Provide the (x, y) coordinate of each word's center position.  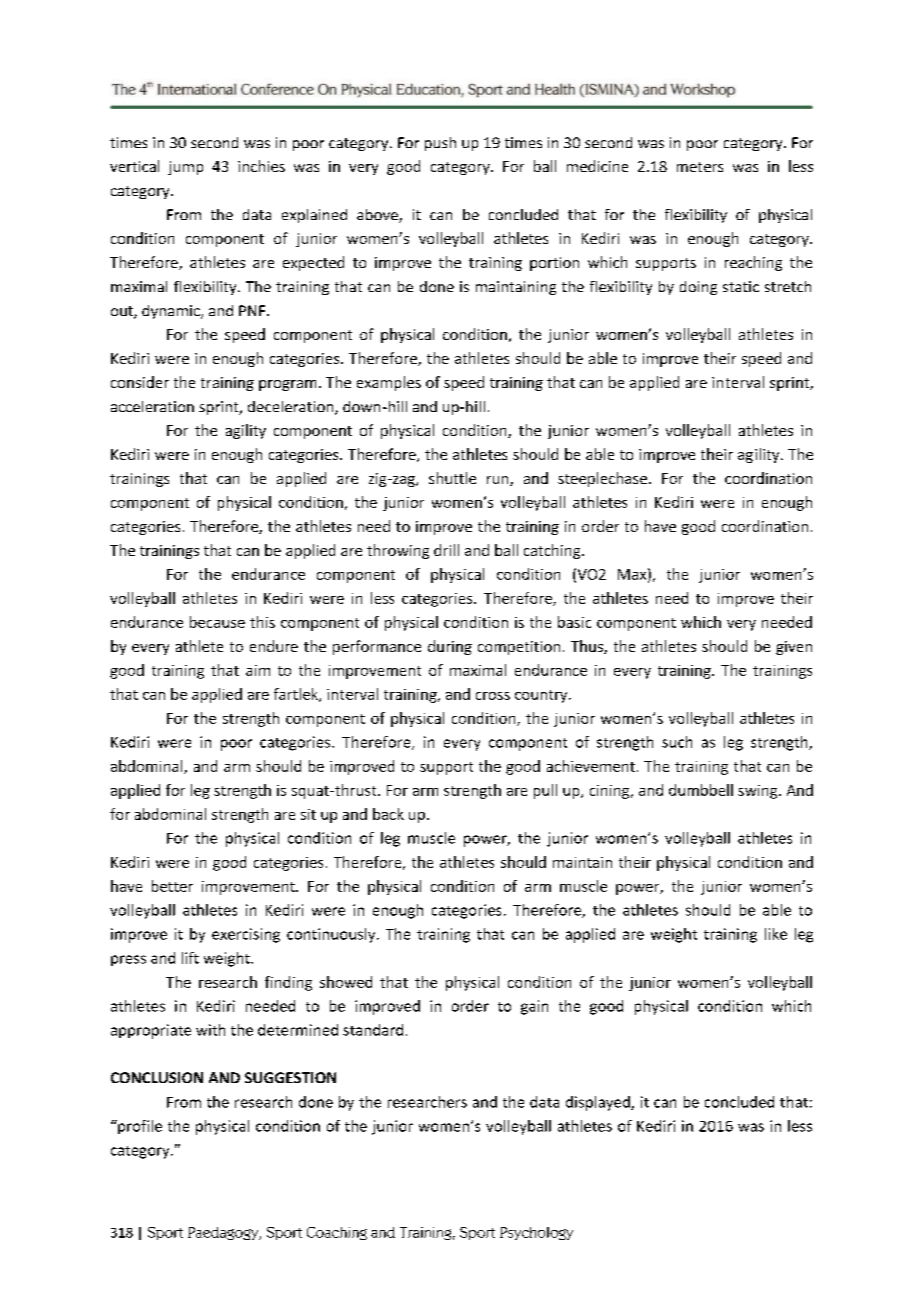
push (440, 144)
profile (139, 1127)
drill (446, 550)
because (217, 622)
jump (185, 168)
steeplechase (602, 479)
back (388, 814)
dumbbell (701, 790)
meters (700, 167)
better (172, 886)
